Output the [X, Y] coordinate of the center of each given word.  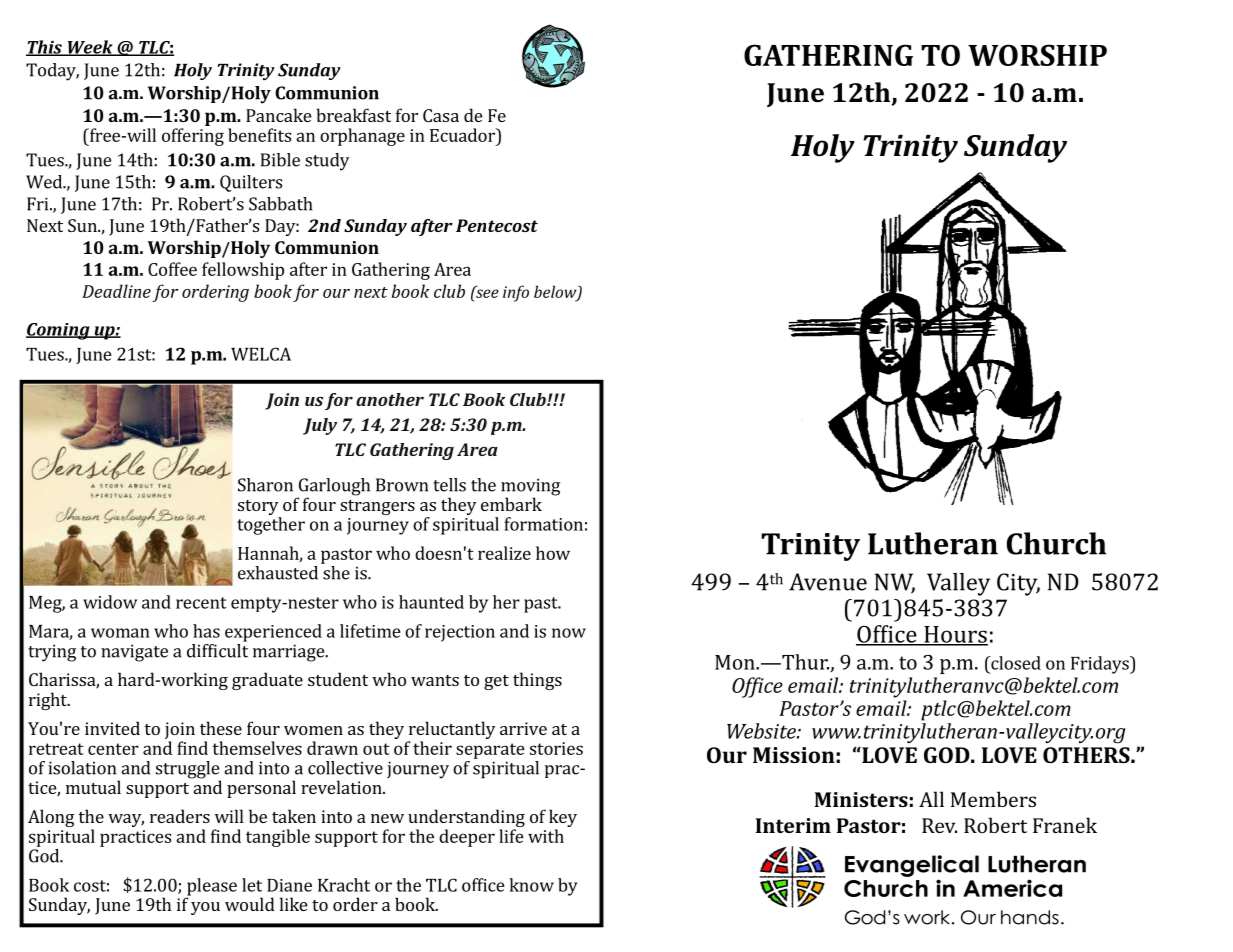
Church [1056, 543]
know [531, 885]
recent [201, 603]
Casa [441, 115]
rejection [460, 633]
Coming [59, 331]
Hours [955, 635]
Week [90, 48]
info [516, 293]
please [211, 888]
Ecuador [463, 135]
